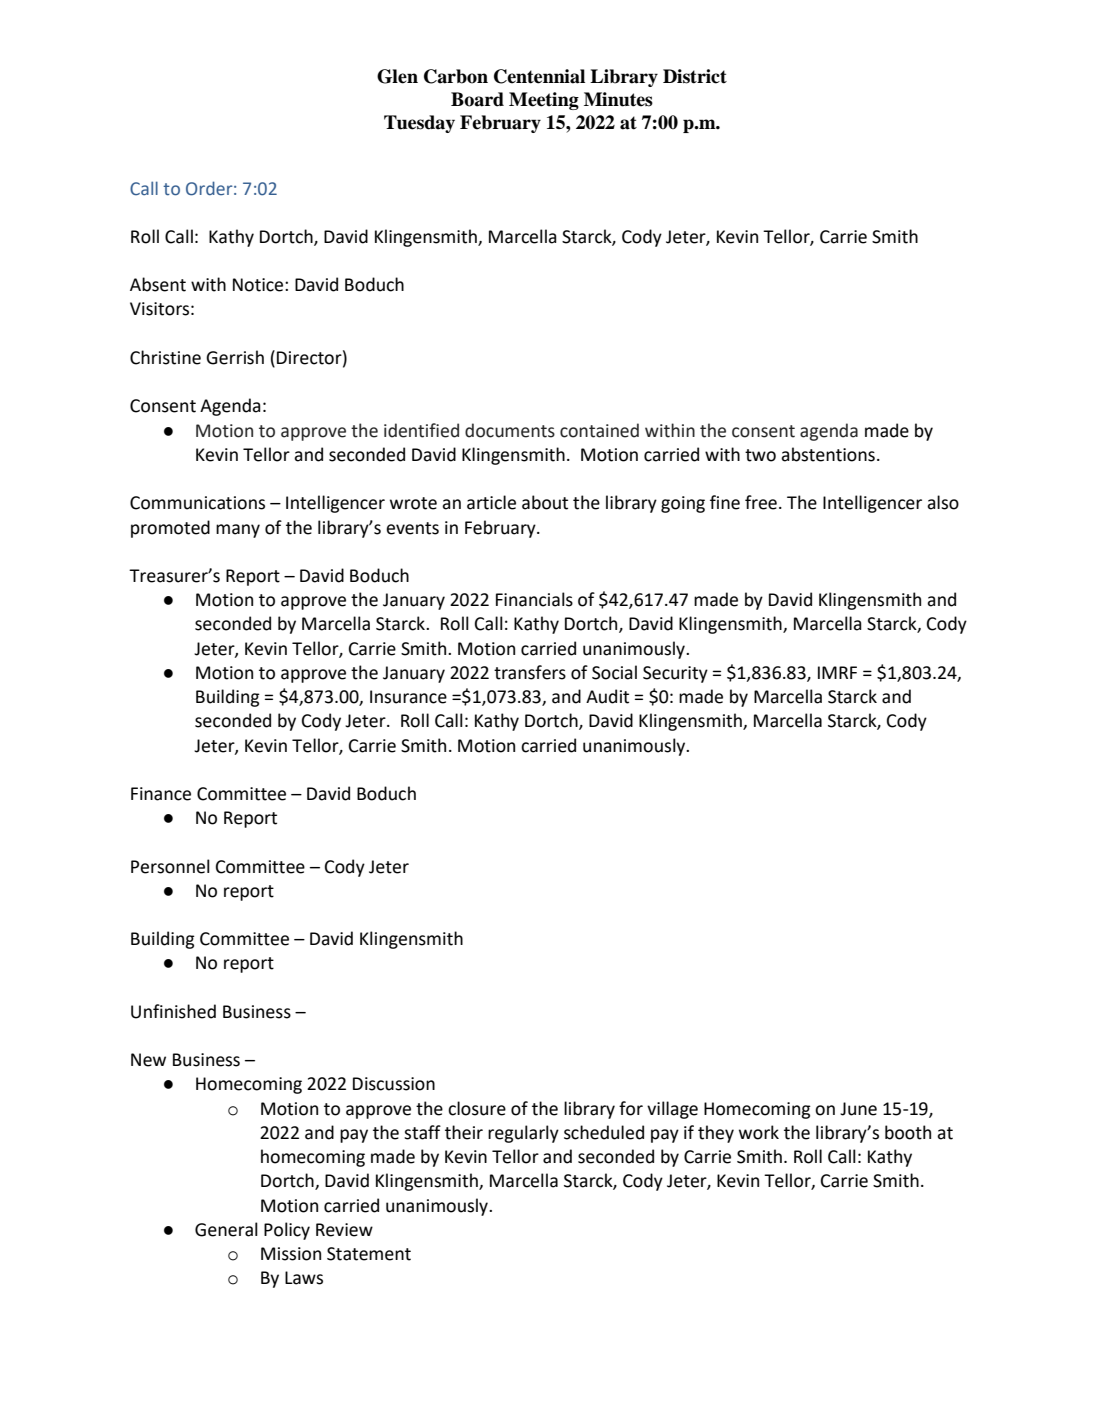  What do you see at coordinates (908, 1132) in the page?
I see `booth` at bounding box center [908, 1132].
